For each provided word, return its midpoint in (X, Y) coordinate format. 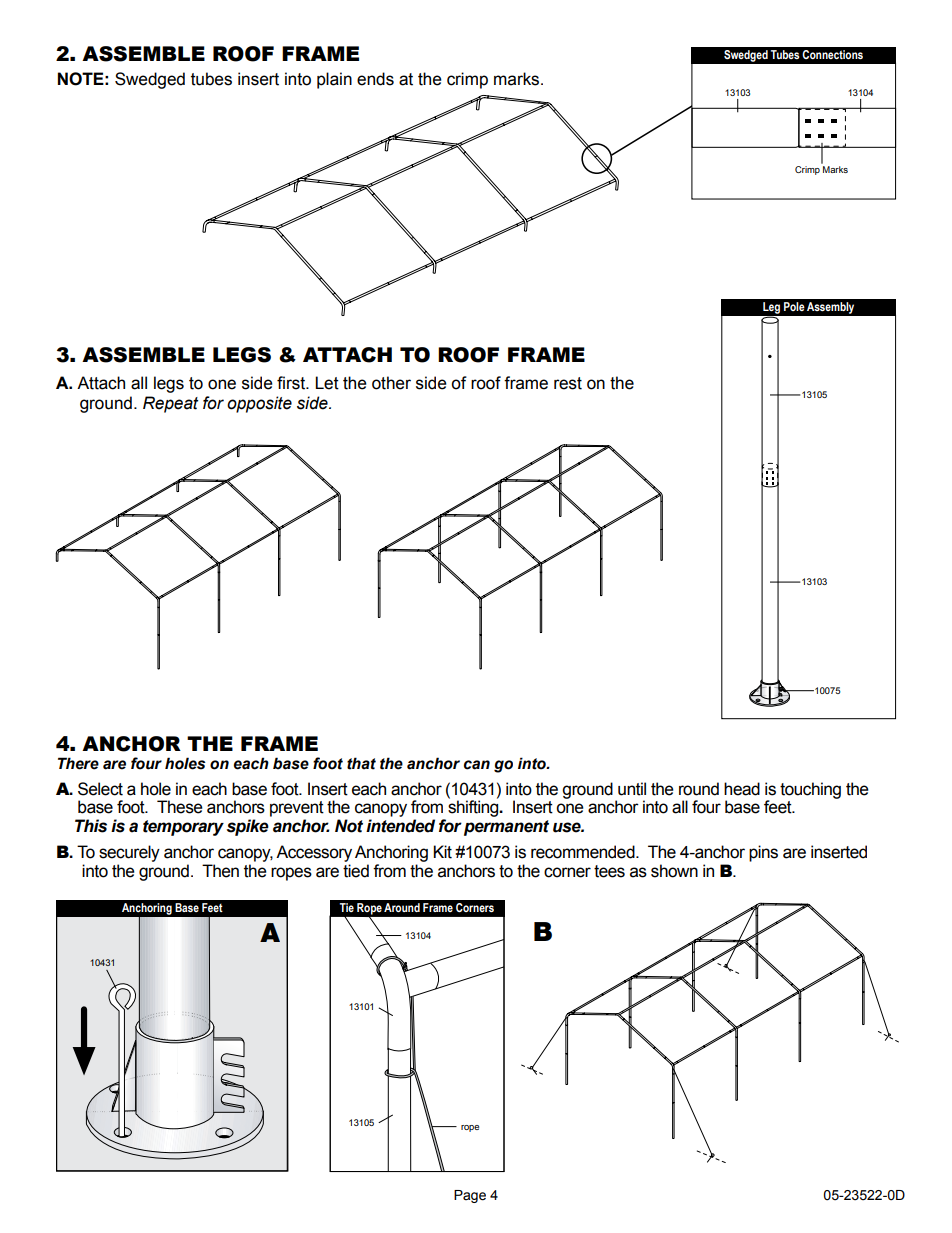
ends (375, 79)
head (742, 789)
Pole (794, 306)
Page (470, 1196)
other (391, 383)
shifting (474, 807)
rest (568, 383)
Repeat (170, 404)
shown (674, 871)
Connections (832, 54)
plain (334, 80)
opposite (259, 404)
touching (810, 790)
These (180, 807)
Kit (442, 852)
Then (220, 871)
